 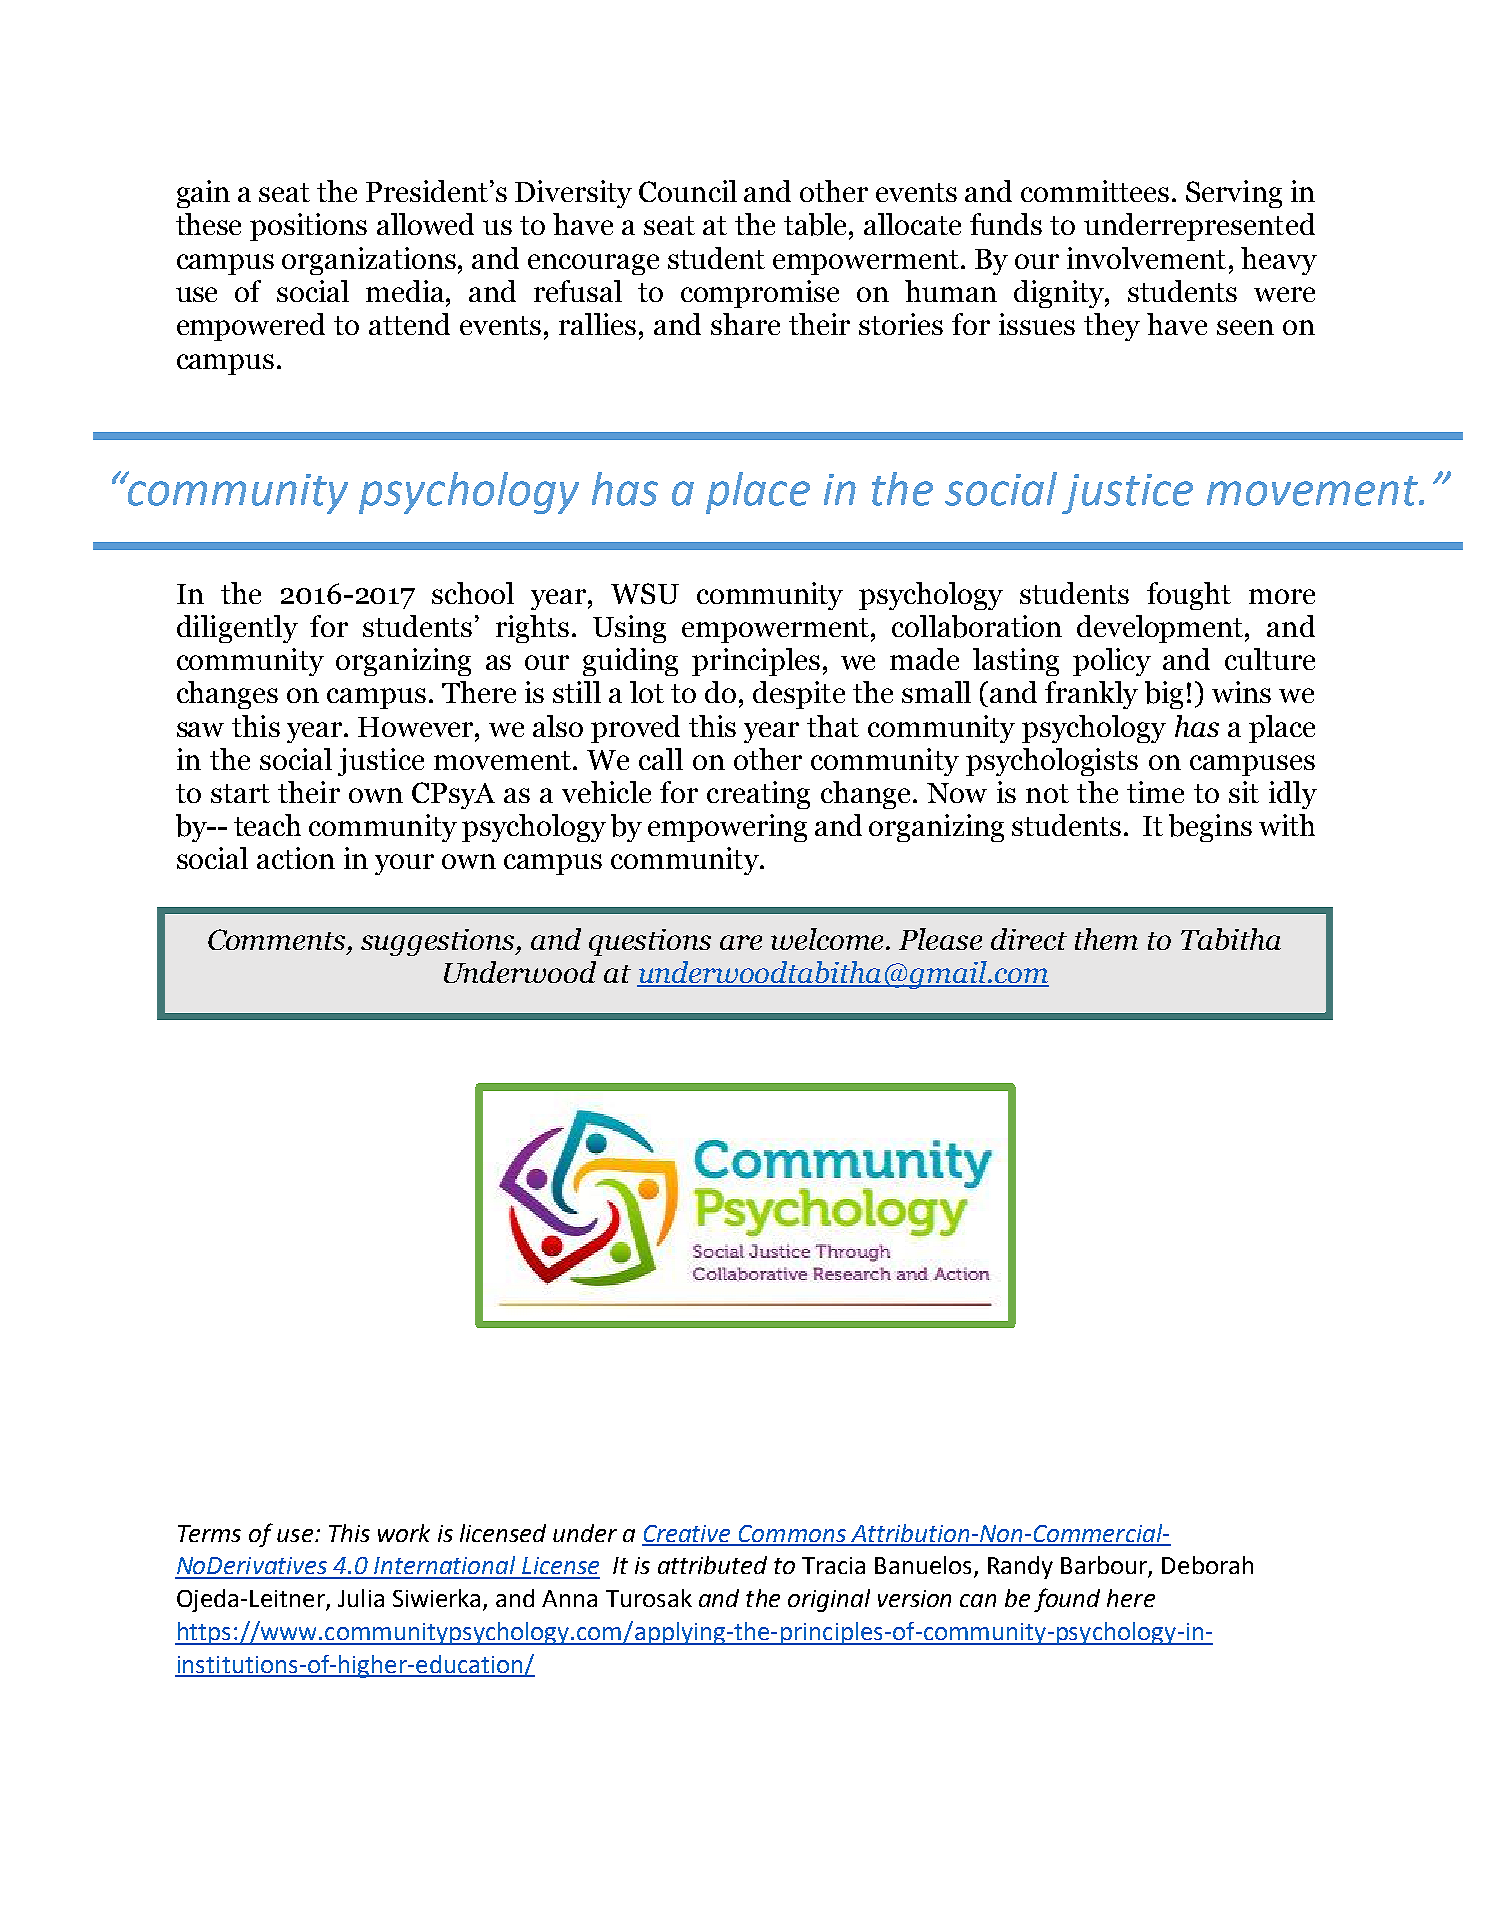 I want to click on direct, so click(x=1029, y=939).
